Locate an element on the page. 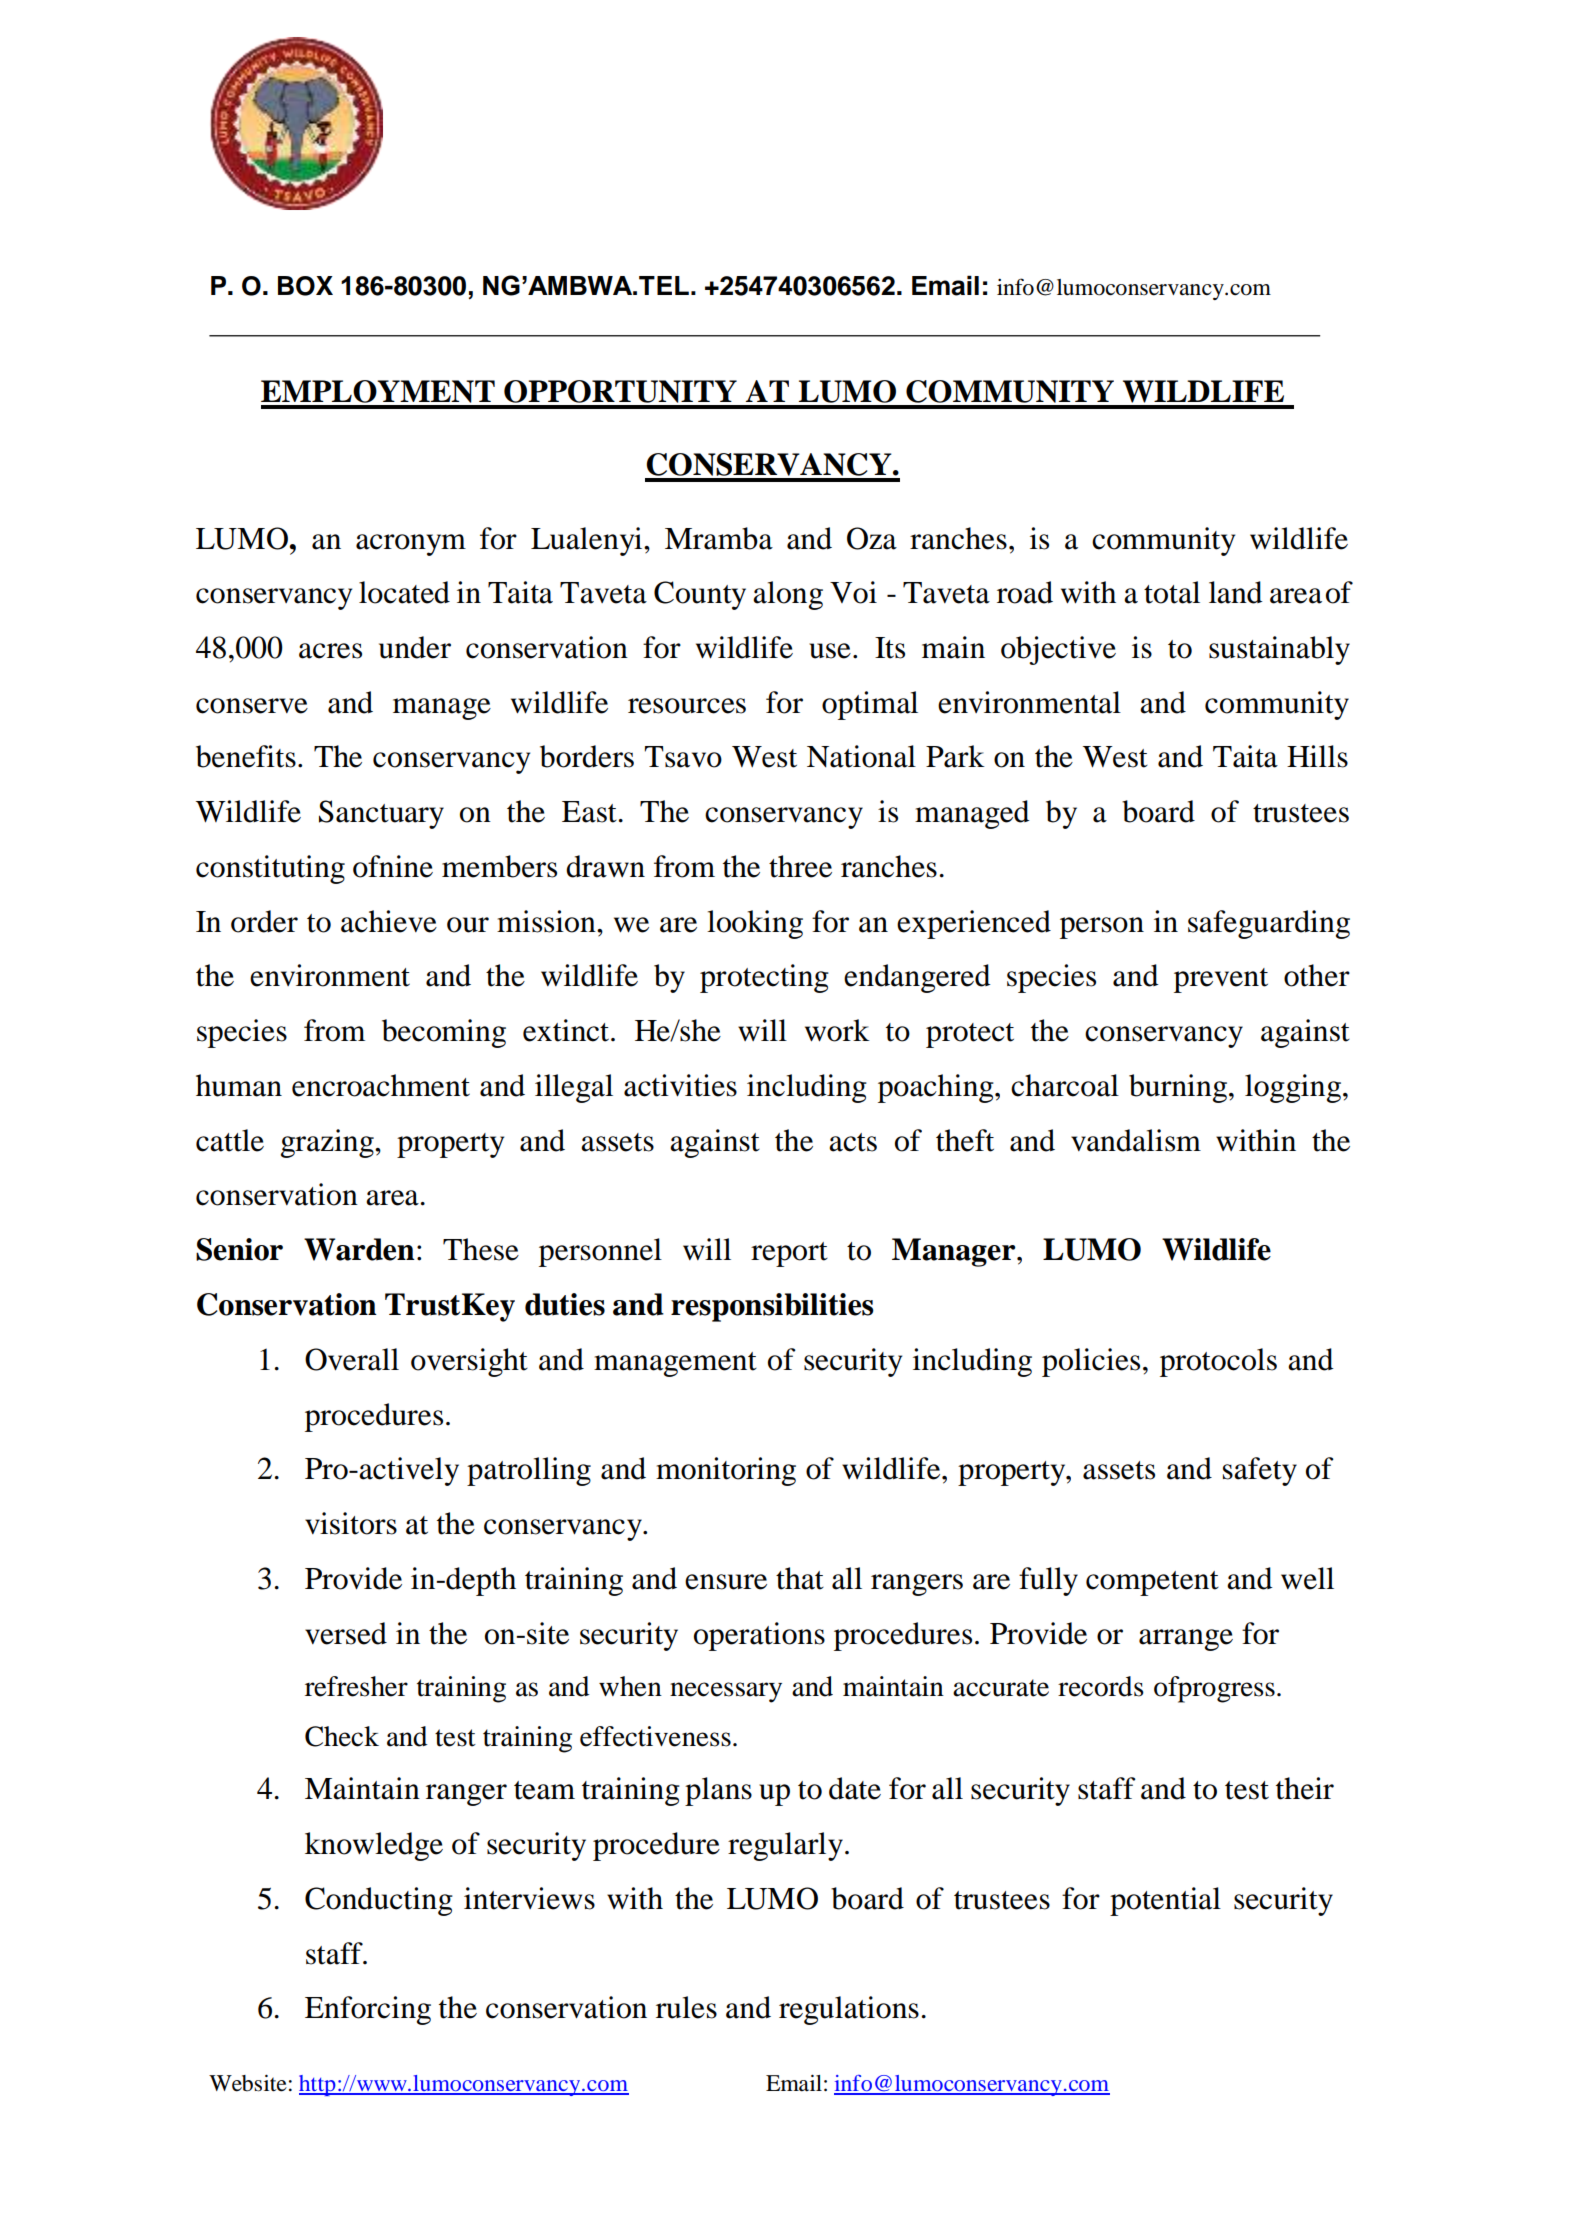 The height and width of the image is (2227, 1575). BOX is located at coordinates (305, 286).
